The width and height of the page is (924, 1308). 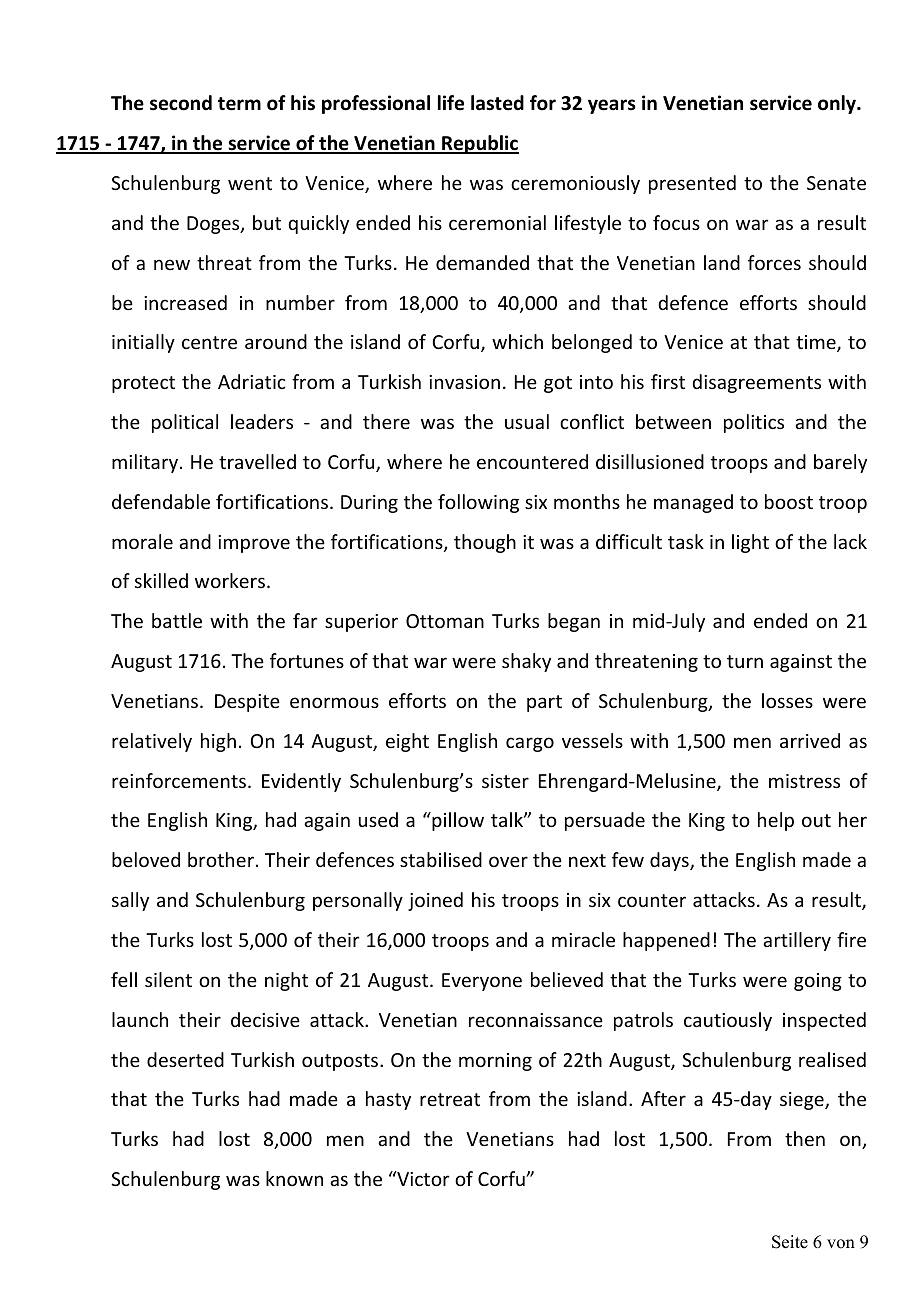 I want to click on shaky, so click(x=526, y=662).
